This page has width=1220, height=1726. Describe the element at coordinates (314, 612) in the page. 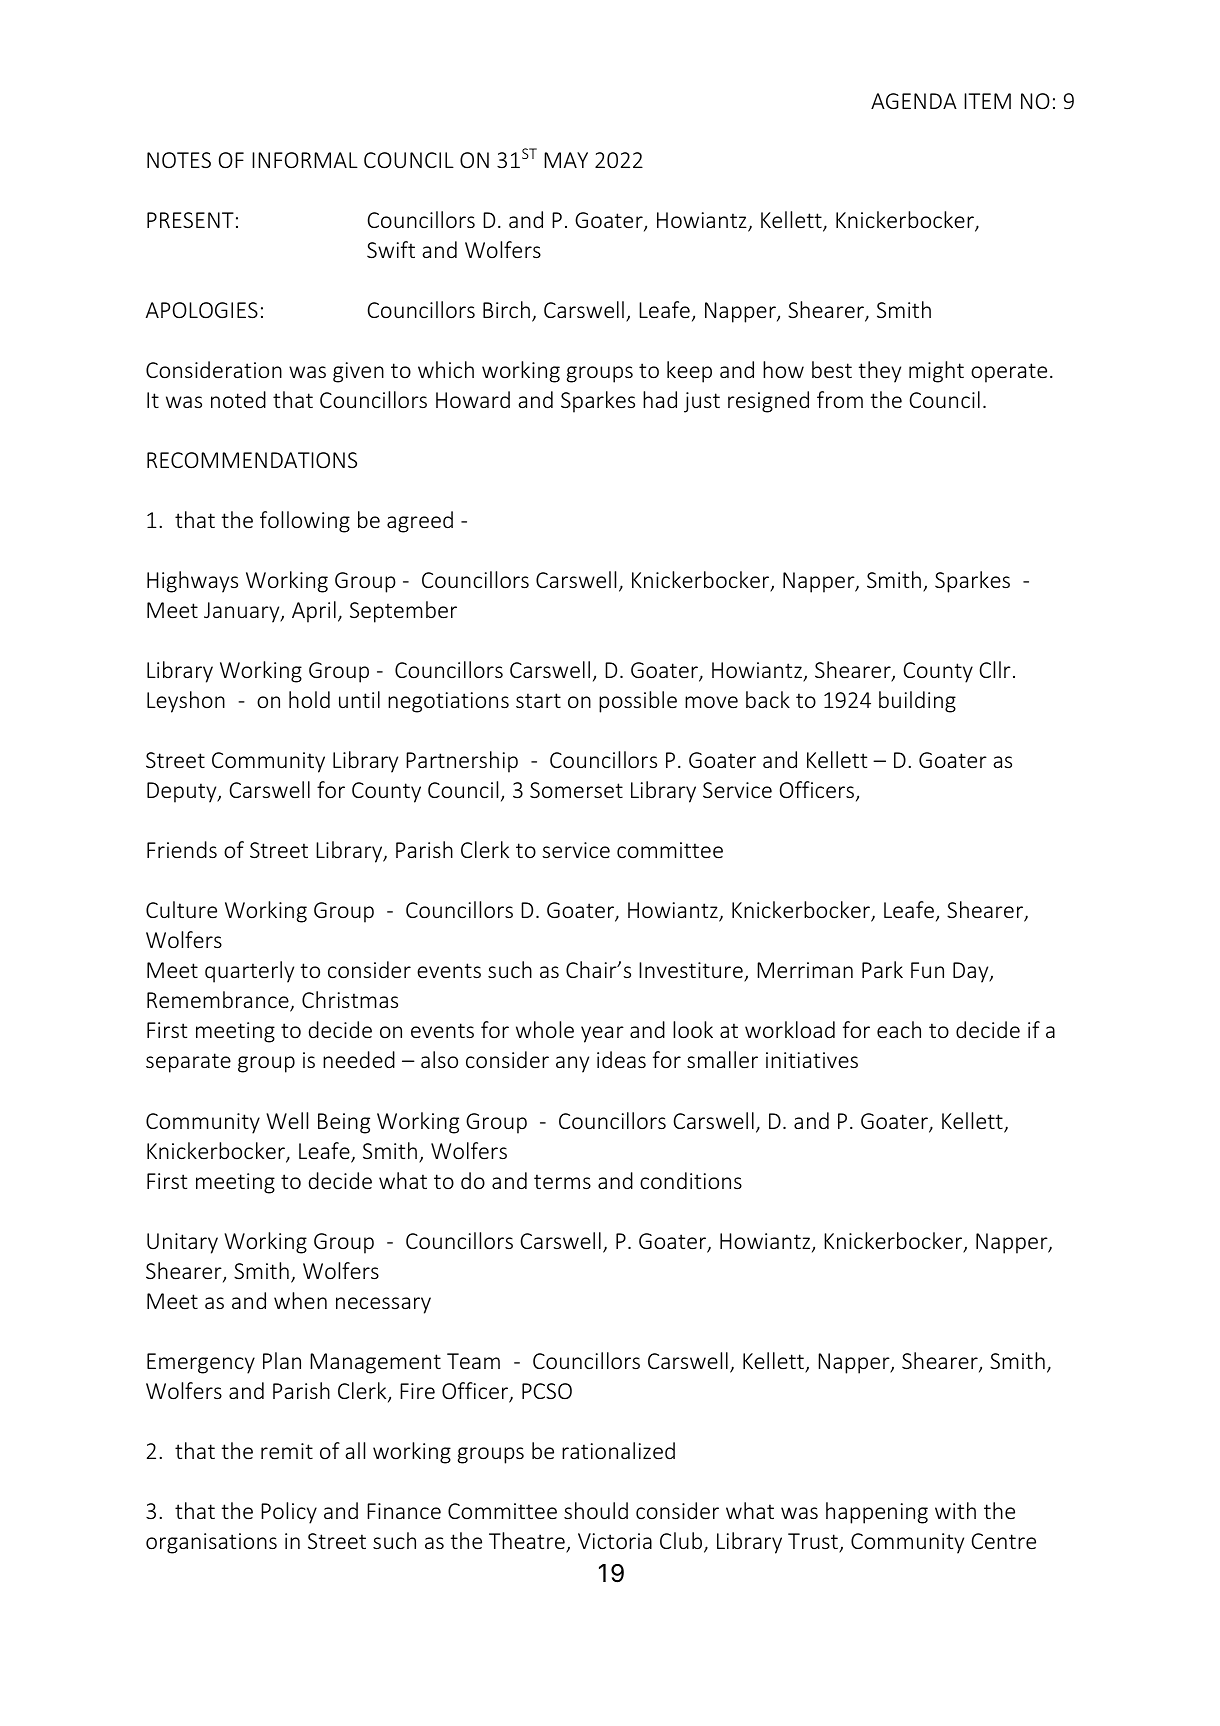

I see `April` at that location.
